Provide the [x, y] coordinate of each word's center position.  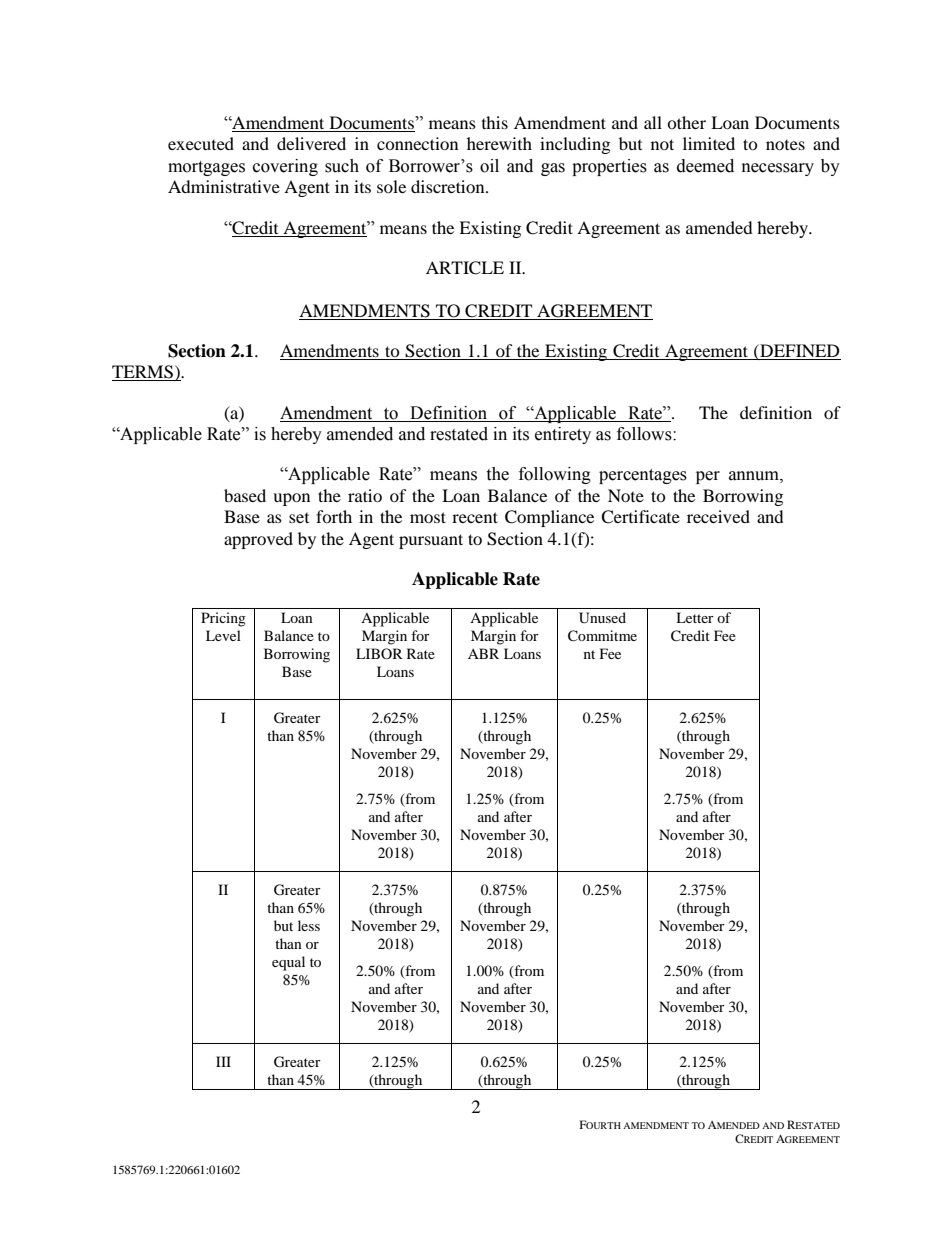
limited [709, 143]
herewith [499, 143]
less [309, 925]
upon [291, 499]
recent [475, 517]
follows [645, 434]
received [718, 516]
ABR [483, 653]
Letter [695, 617]
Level [223, 635]
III [223, 1061]
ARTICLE [465, 268]
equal [288, 963]
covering [285, 167]
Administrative [224, 186]
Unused [602, 618]
